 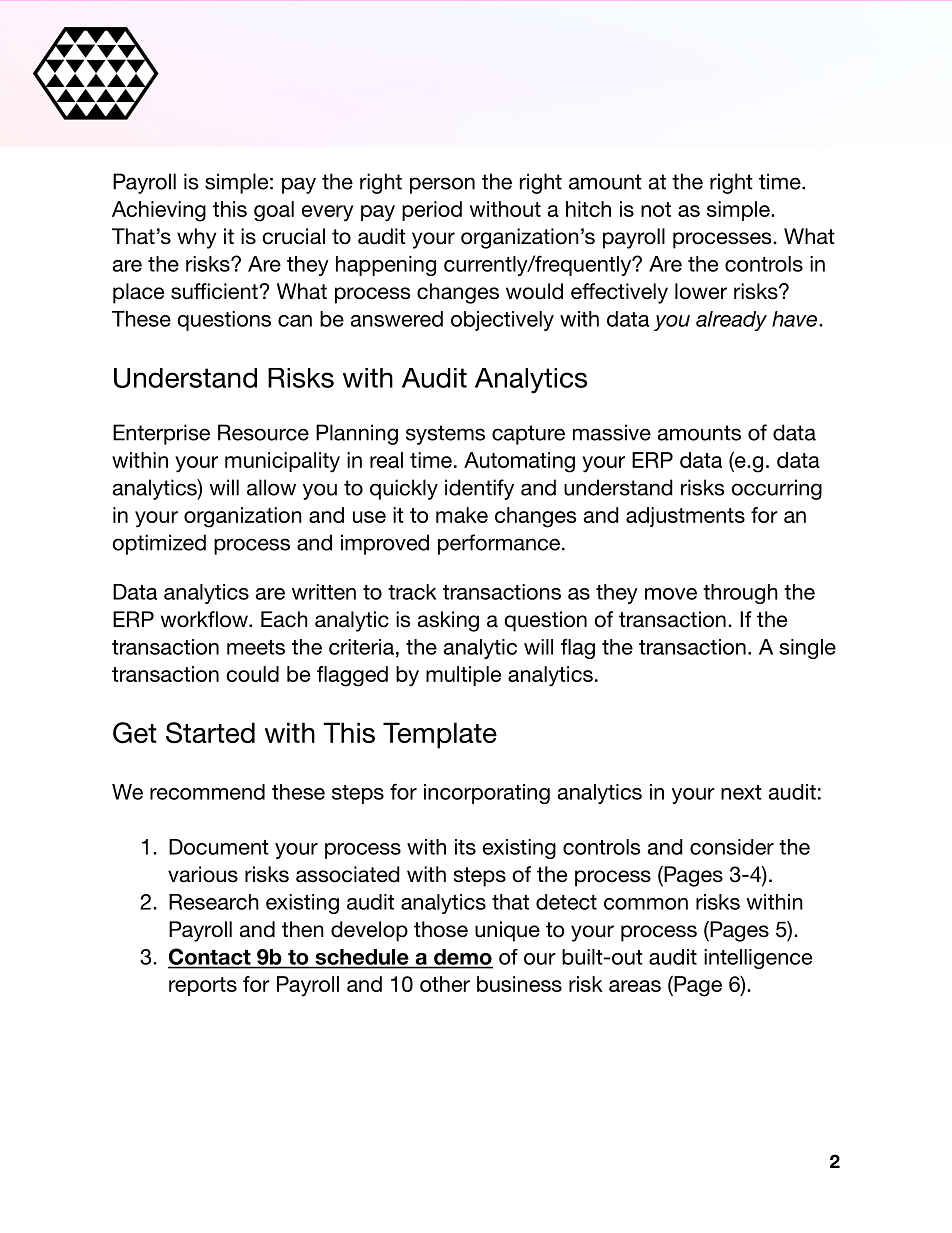 I want to click on next, so click(x=741, y=792).
